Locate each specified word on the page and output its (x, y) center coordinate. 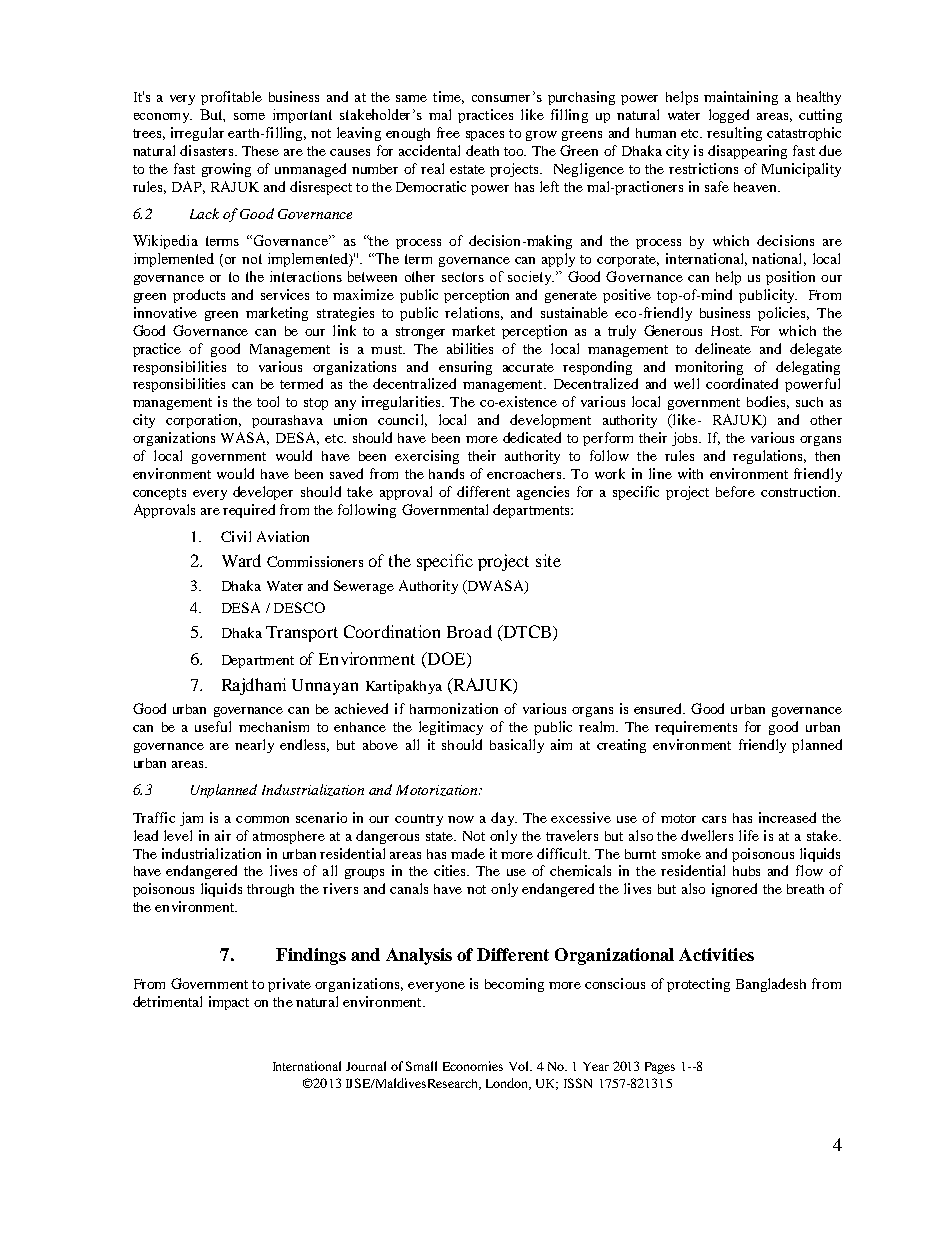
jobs (686, 439)
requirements (696, 728)
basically (517, 746)
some (249, 116)
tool (268, 401)
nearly (254, 746)
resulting (734, 134)
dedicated (532, 437)
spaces (485, 136)
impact (229, 1003)
